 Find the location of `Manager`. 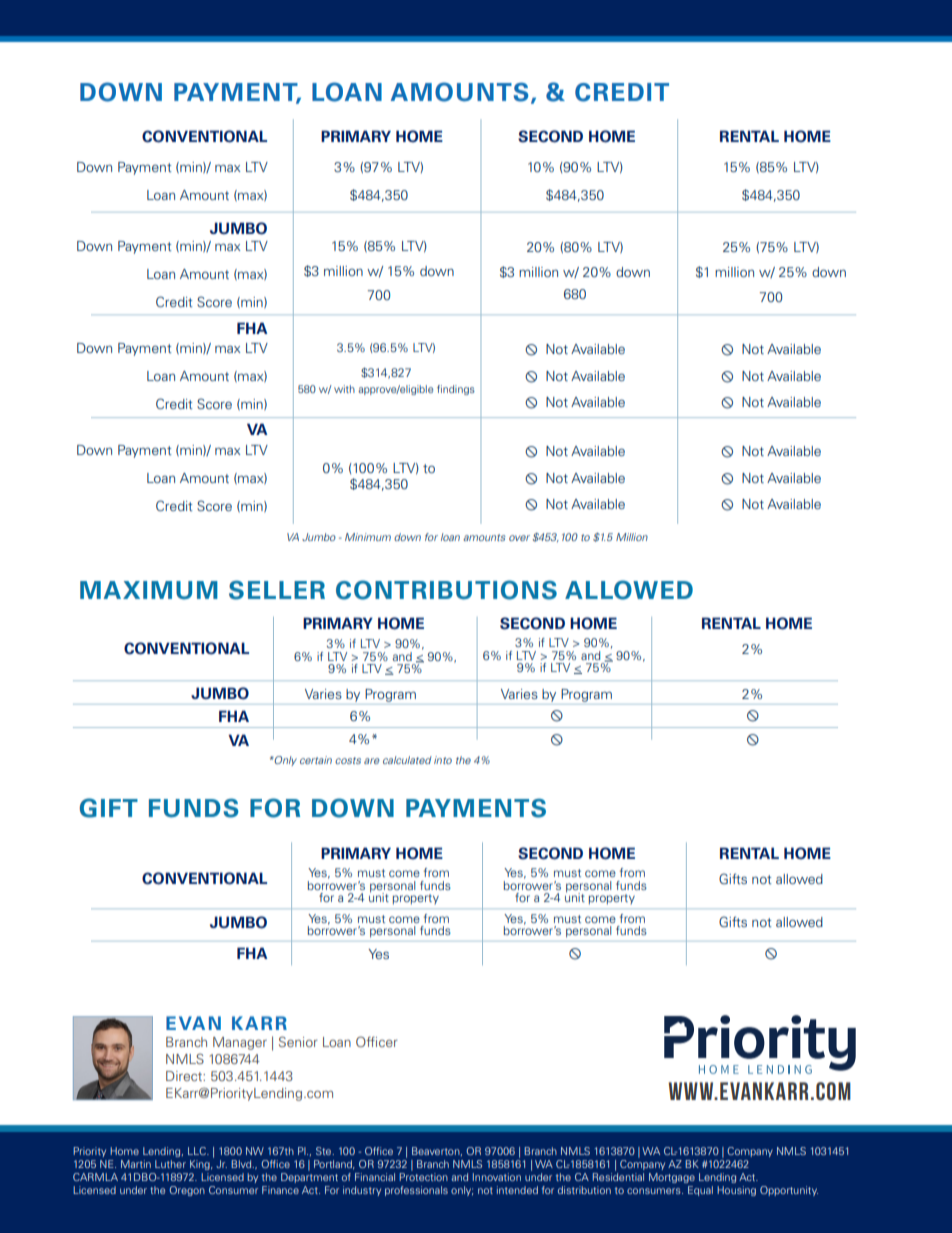

Manager is located at coordinates (240, 1043).
